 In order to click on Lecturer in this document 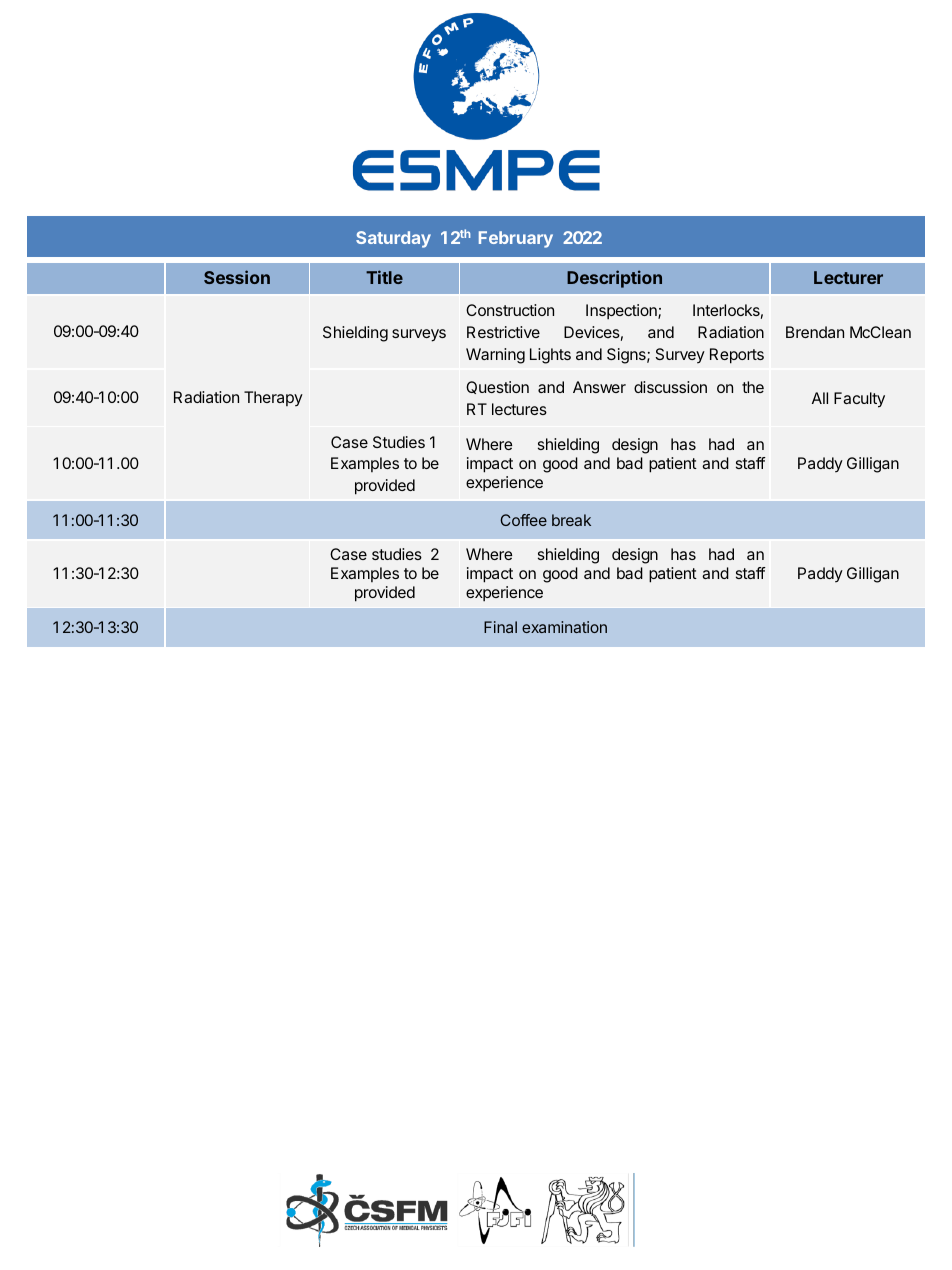, I will do `click(848, 277)`.
